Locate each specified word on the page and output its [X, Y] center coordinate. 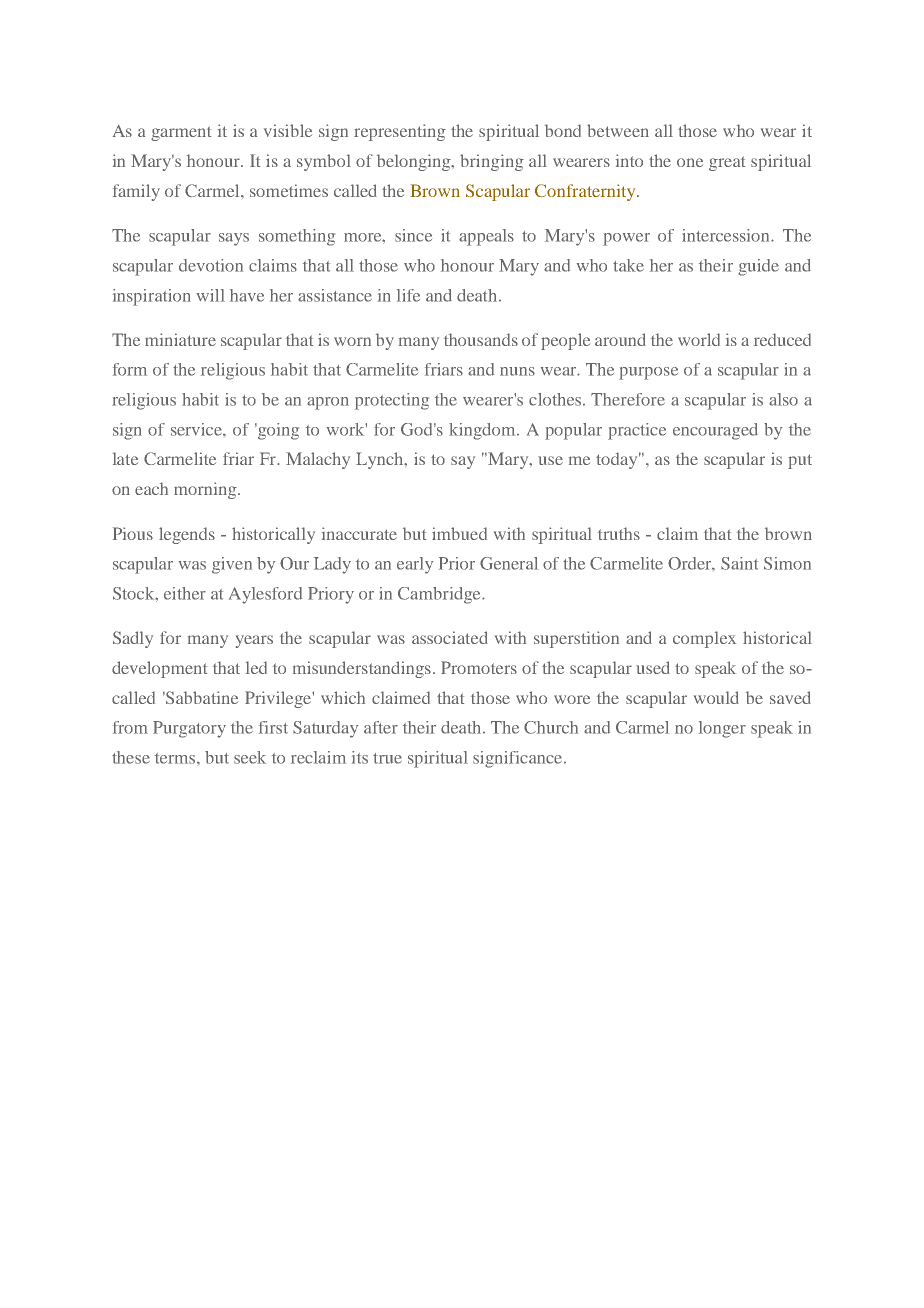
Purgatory [189, 729]
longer [722, 729]
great [727, 163]
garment [181, 133]
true [387, 758]
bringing [492, 162]
